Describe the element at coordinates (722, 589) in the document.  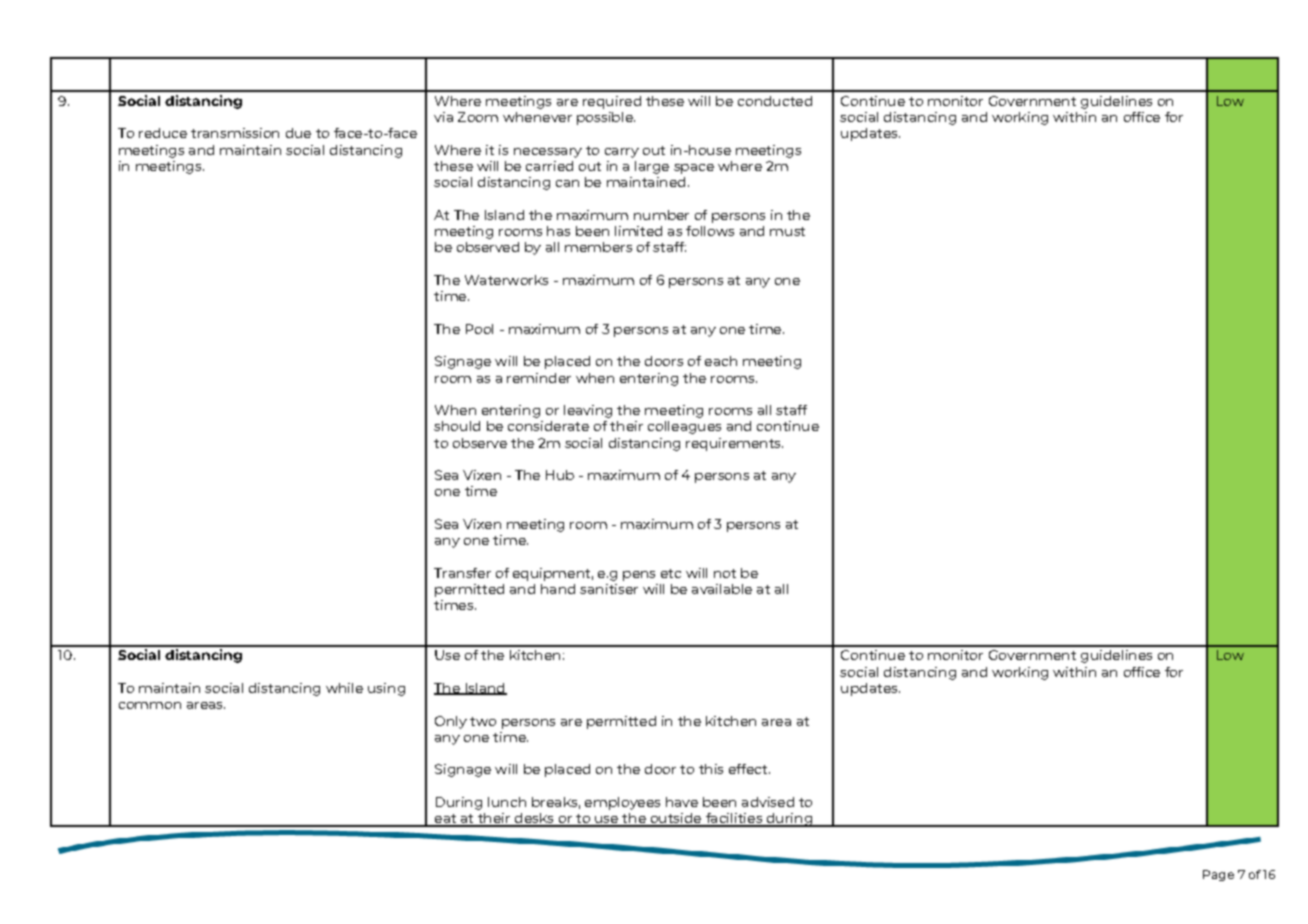
I see `available` at that location.
